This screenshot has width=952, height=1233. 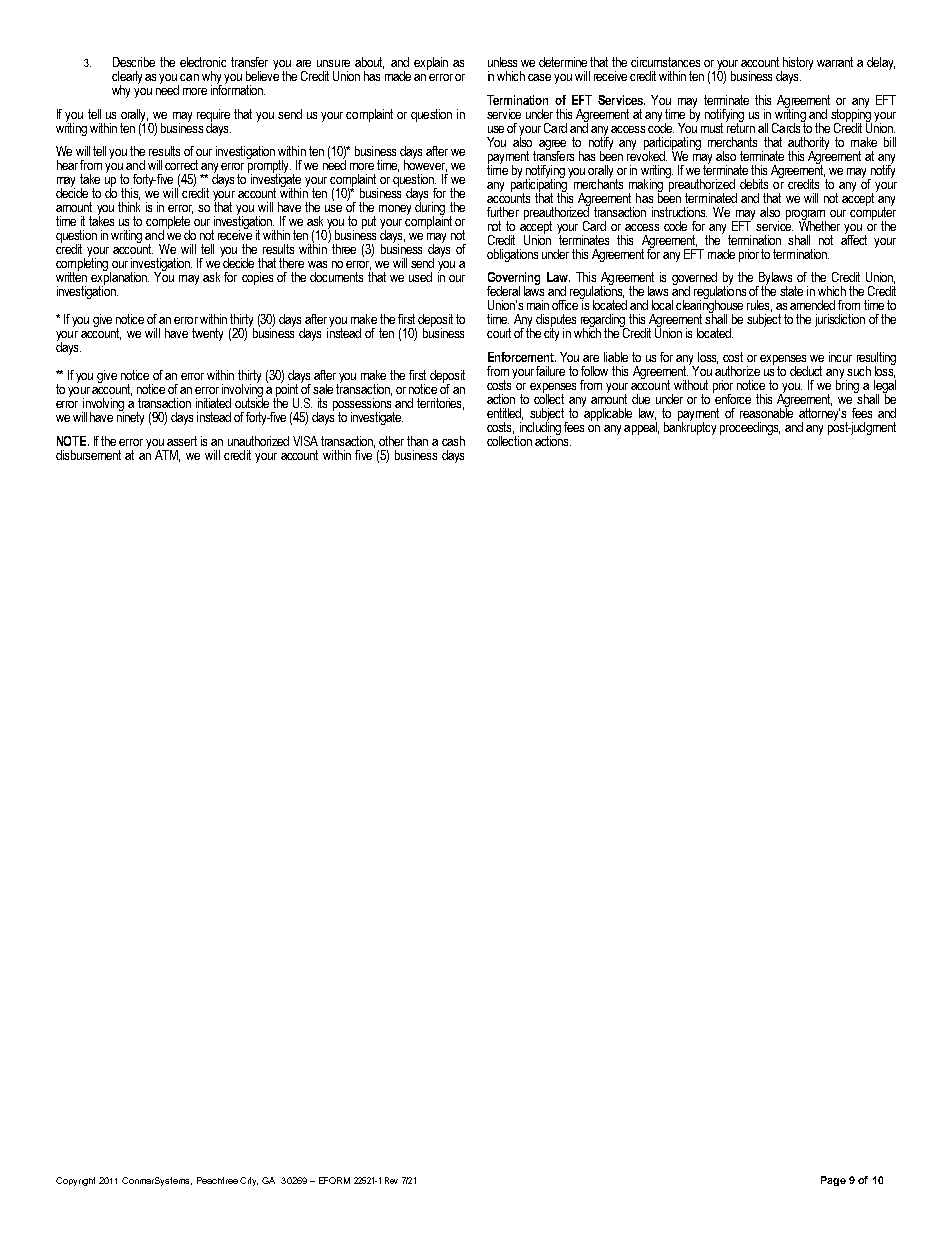 What do you see at coordinates (453, 441) in the screenshot?
I see `cash` at bounding box center [453, 441].
